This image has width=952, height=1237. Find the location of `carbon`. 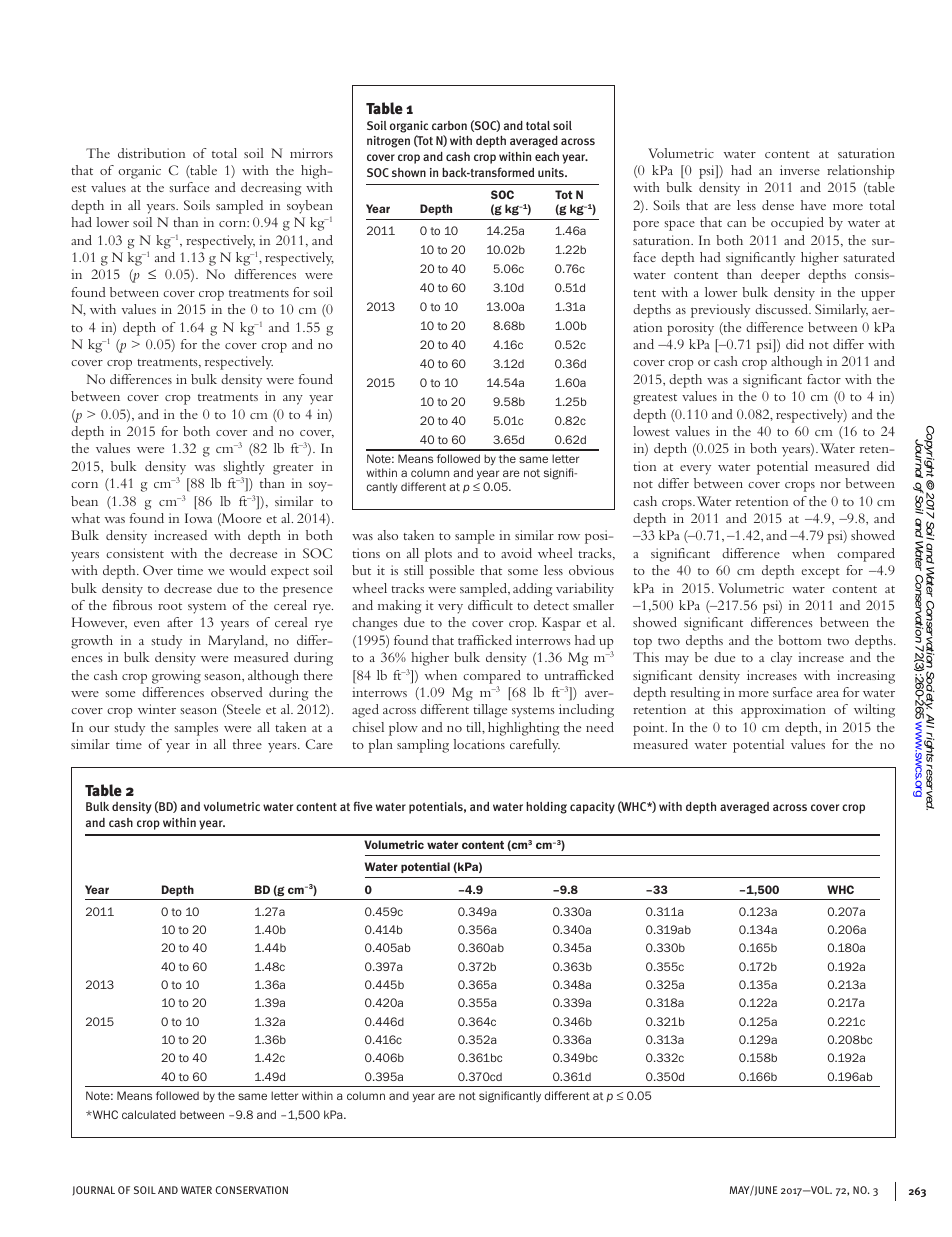

carbon is located at coordinates (449, 125).
